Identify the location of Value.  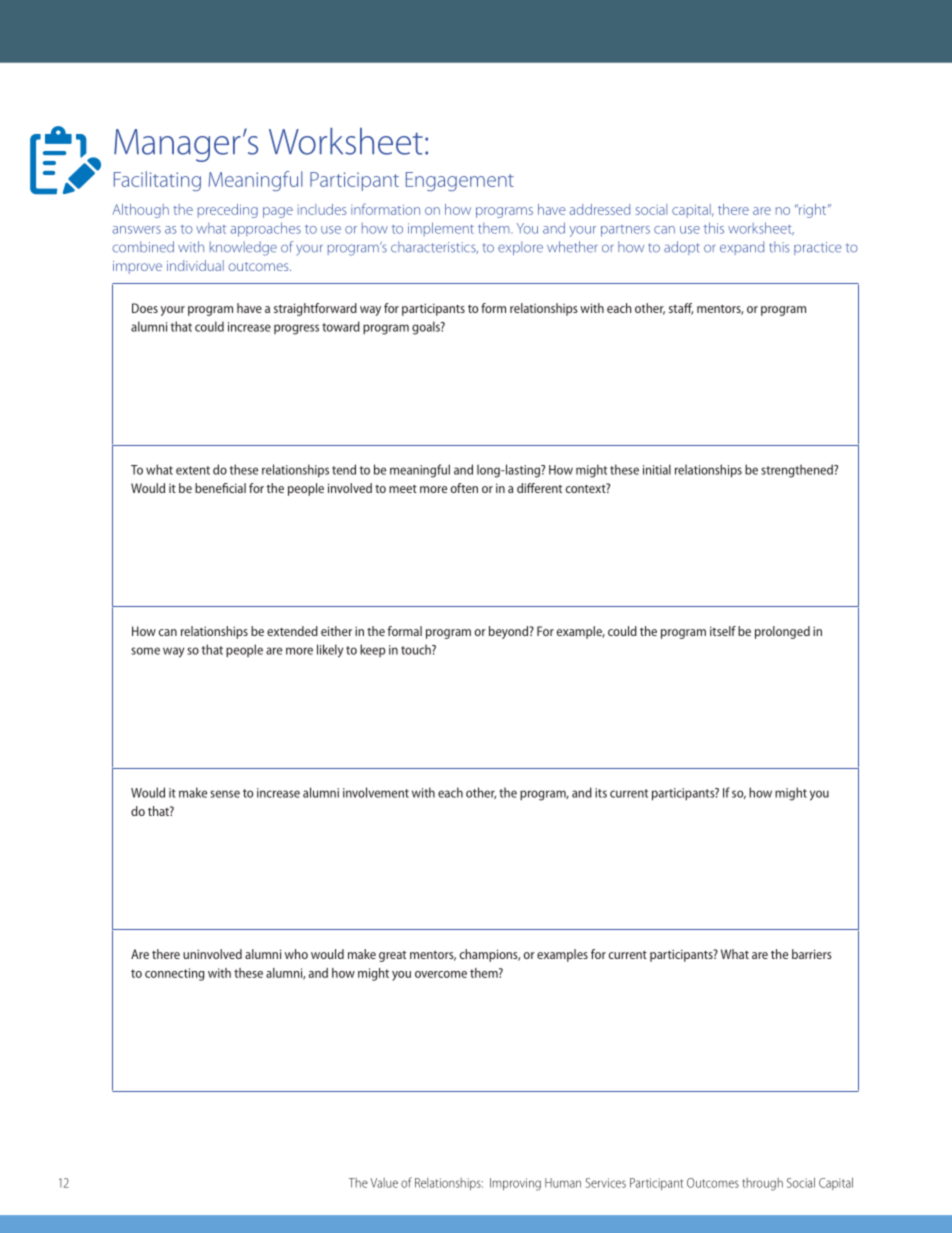
(384, 1183).
